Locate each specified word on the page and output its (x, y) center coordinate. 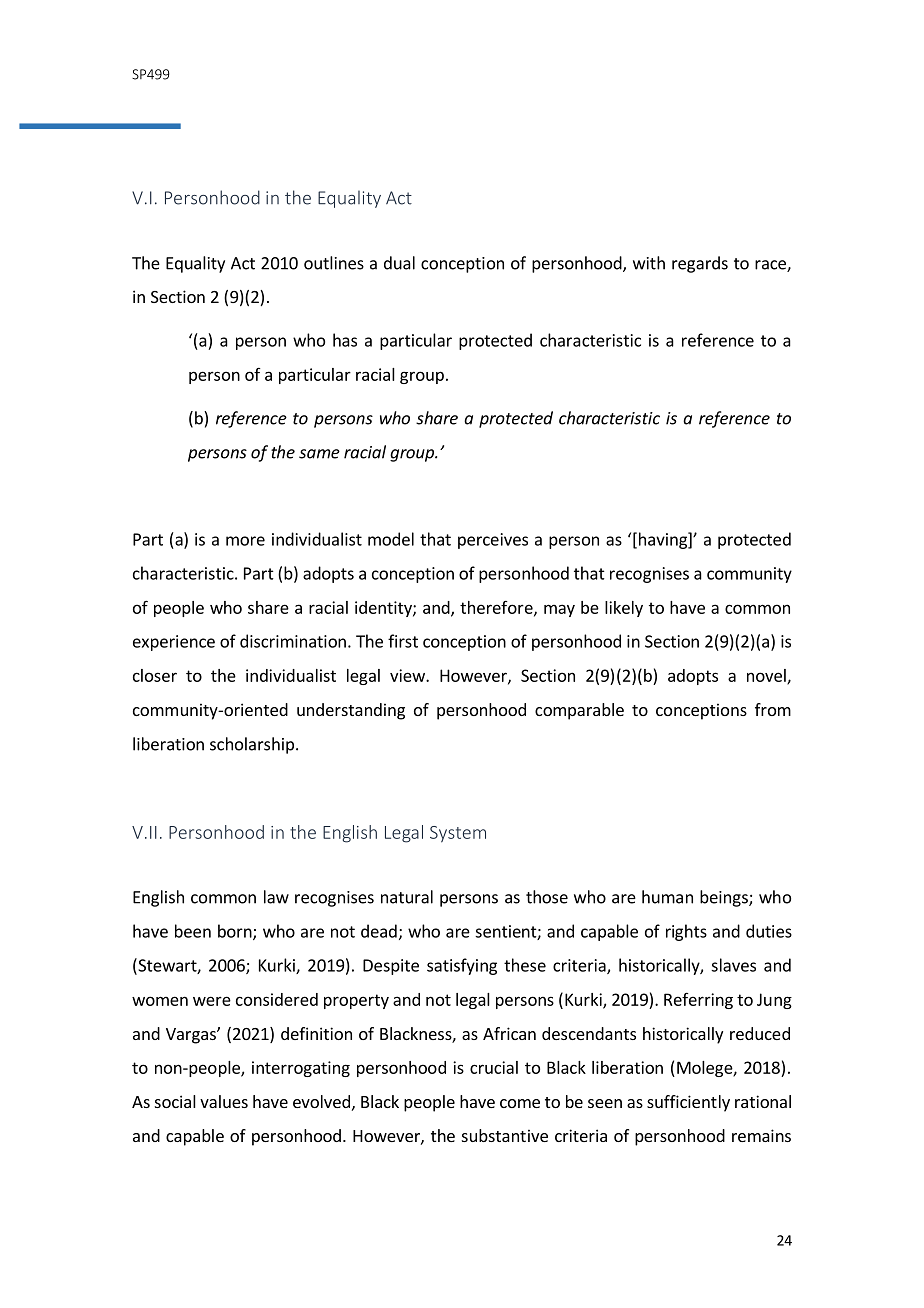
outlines (334, 263)
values (224, 1101)
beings (725, 898)
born (236, 932)
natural (407, 897)
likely (624, 609)
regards (700, 264)
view (408, 675)
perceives (493, 541)
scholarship (252, 745)
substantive (505, 1135)
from (773, 709)
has (345, 340)
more (245, 541)
